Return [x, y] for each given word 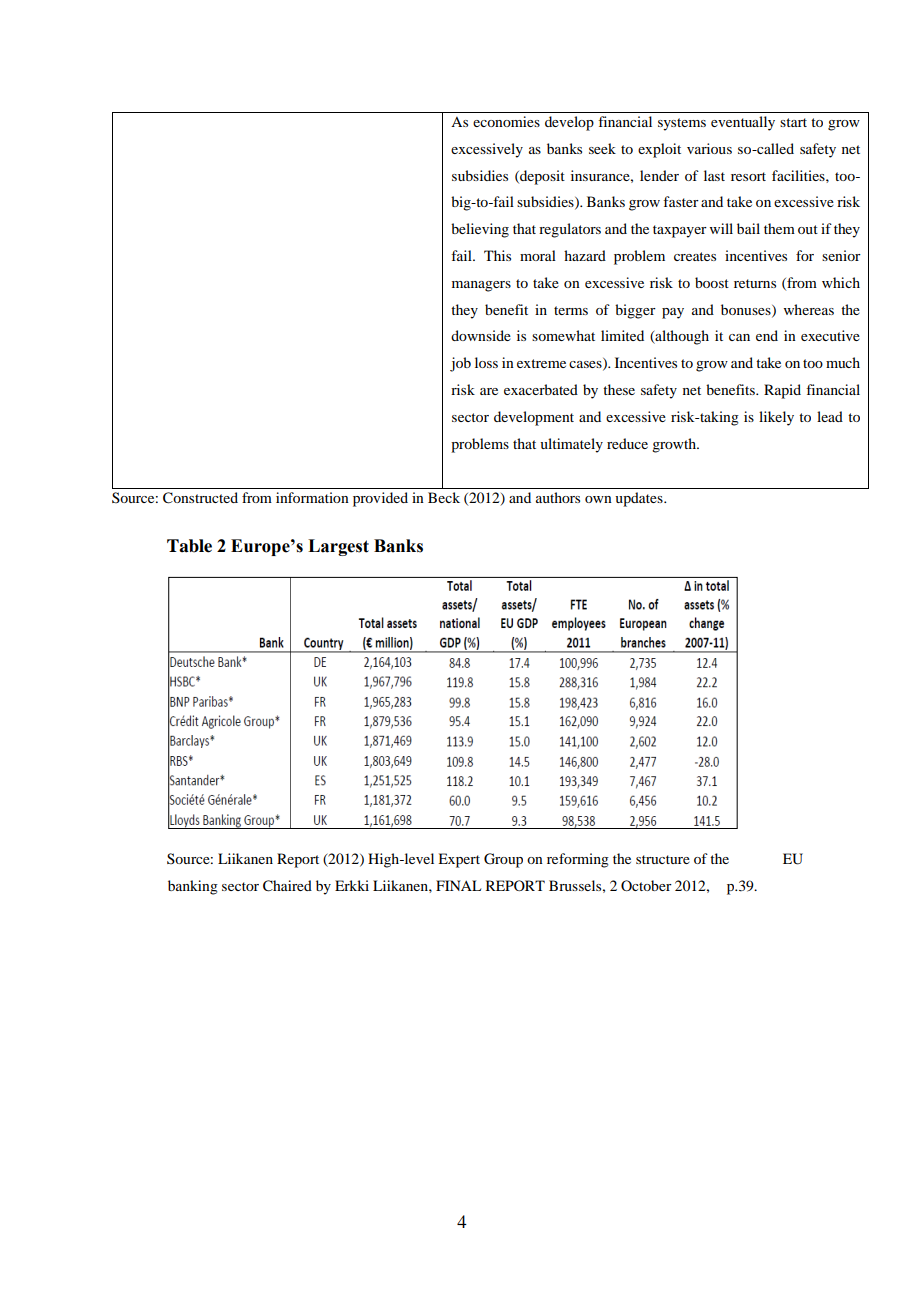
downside [481, 335]
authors [558, 497]
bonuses [747, 310]
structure [663, 859]
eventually [743, 123]
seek [602, 148]
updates [640, 499]
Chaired [287, 886]
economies [506, 121]
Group [503, 860]
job [460, 364]
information [312, 497]
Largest [338, 547]
